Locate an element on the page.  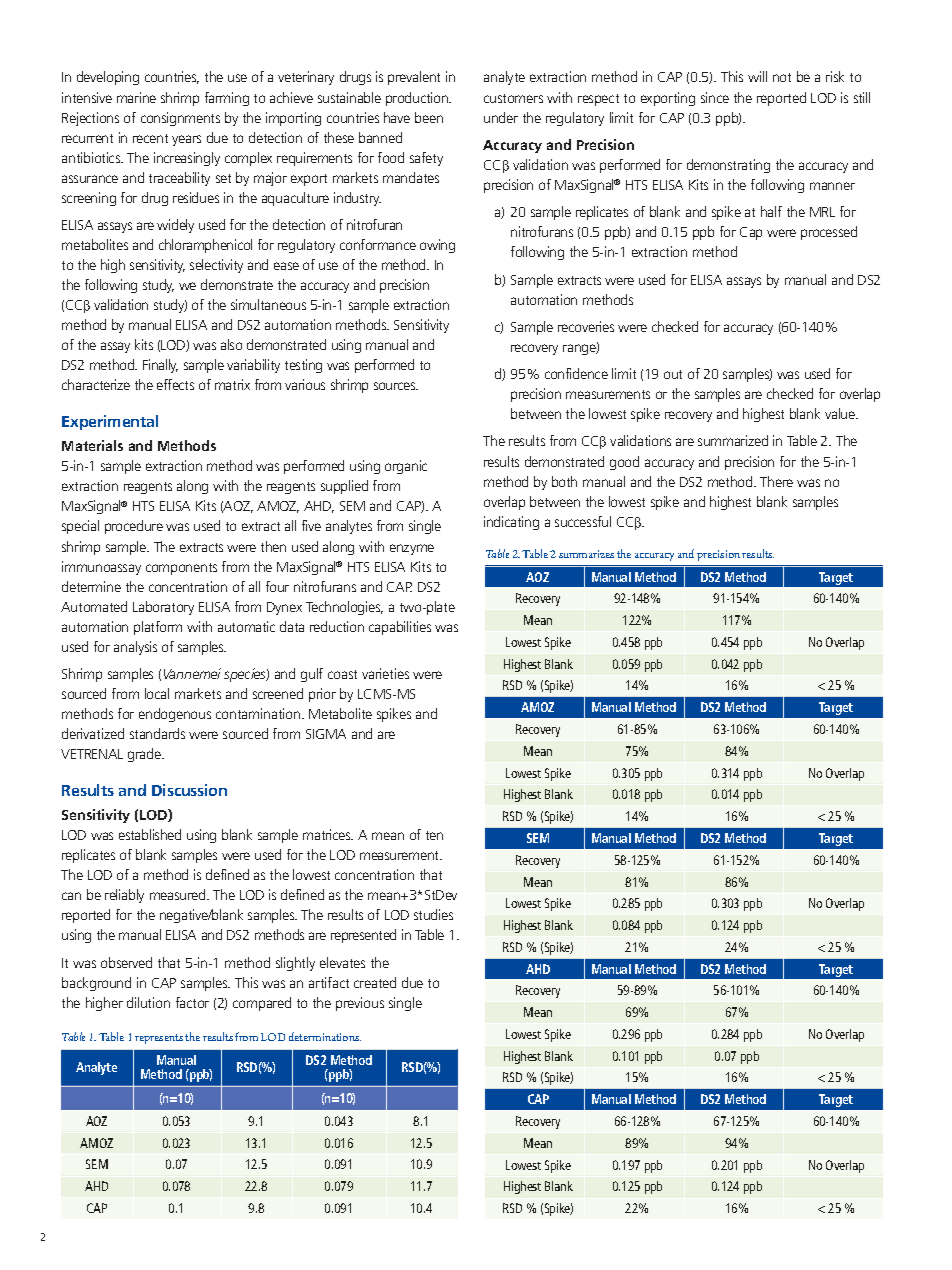
not is located at coordinates (782, 77).
